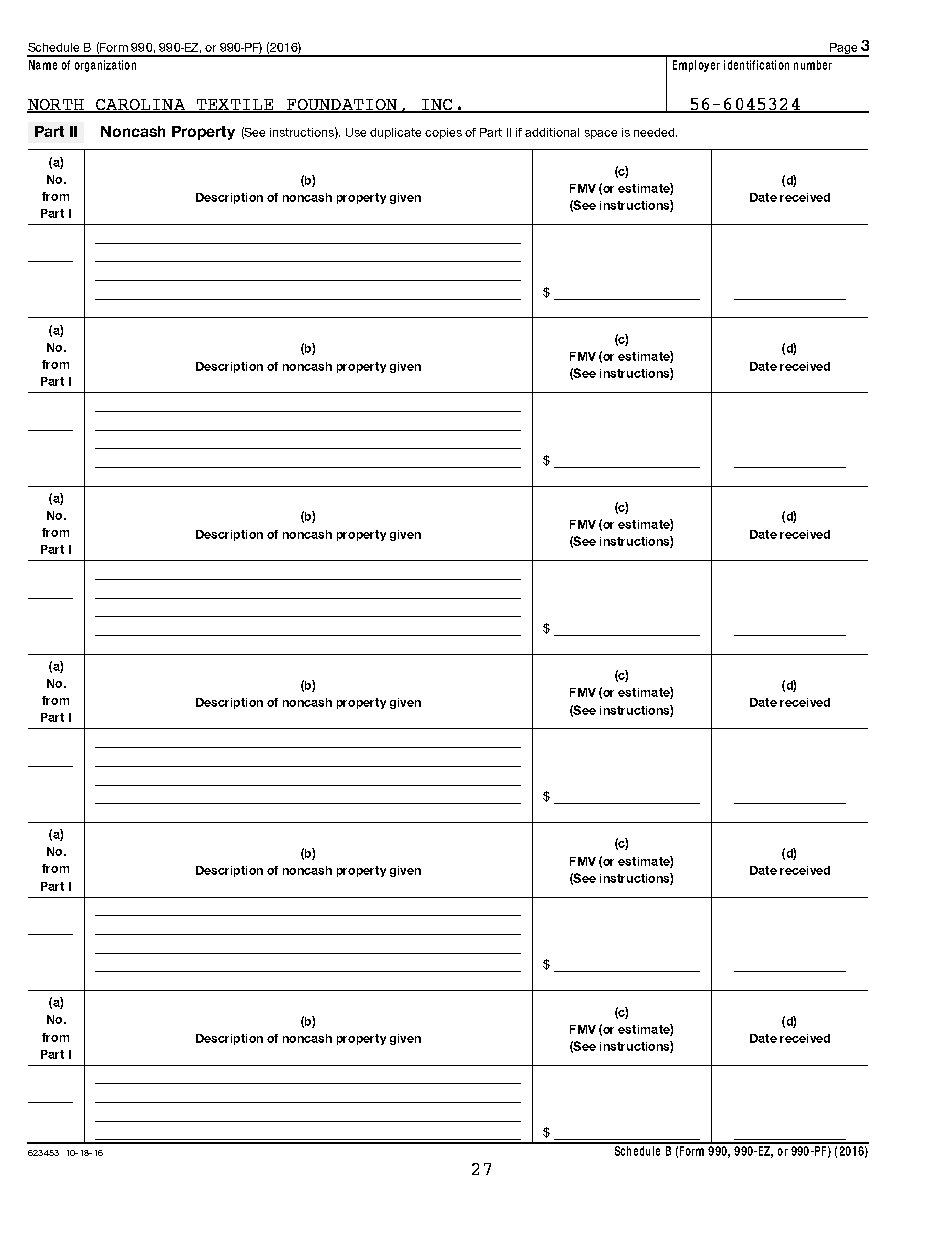  Describe the element at coordinates (756, 65) in the document. I see `identification` at that location.
